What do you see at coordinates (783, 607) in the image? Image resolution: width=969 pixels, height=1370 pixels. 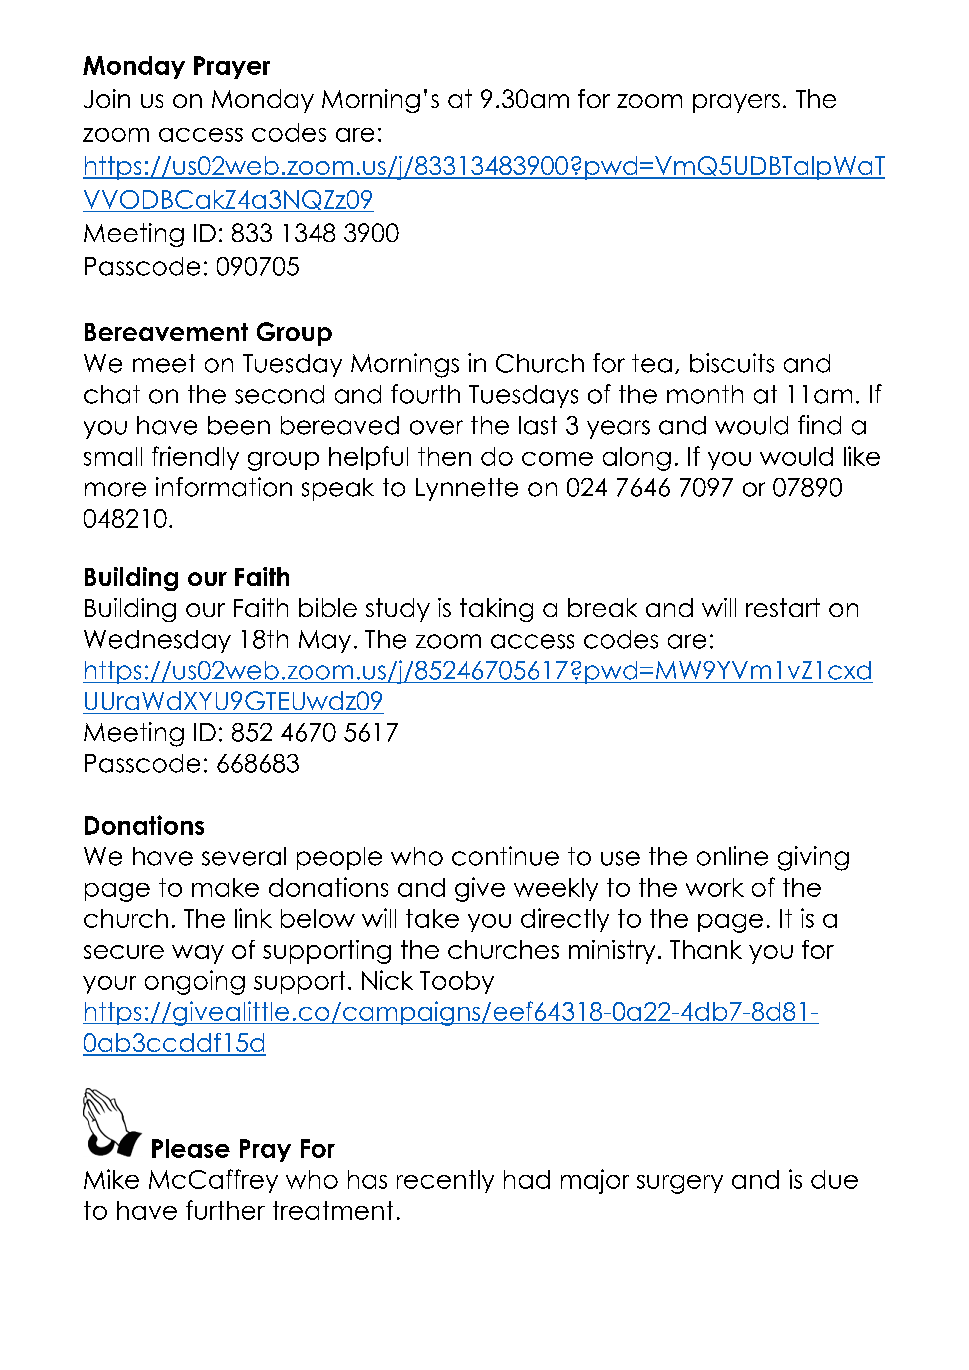 I see `restart` at bounding box center [783, 607].
